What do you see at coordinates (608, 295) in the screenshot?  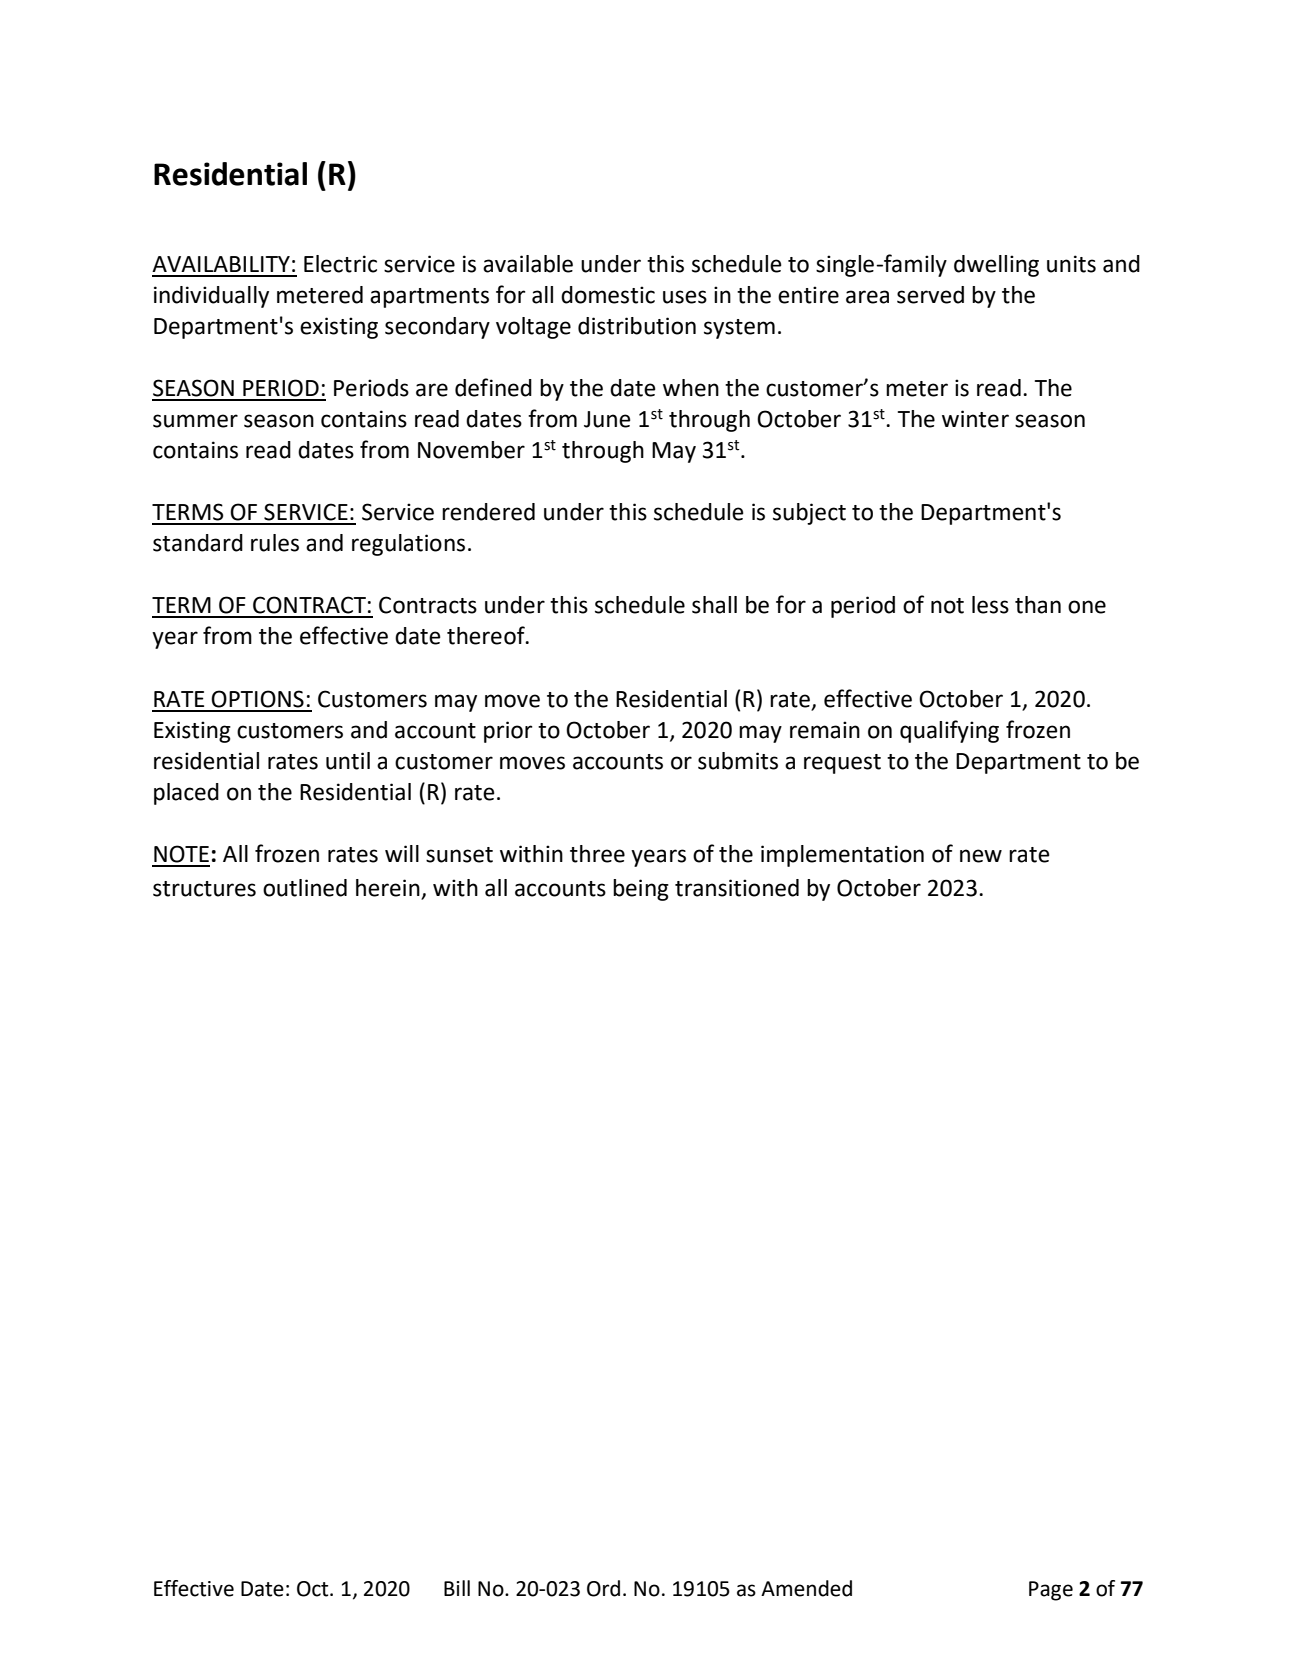 I see `domestic` at bounding box center [608, 295].
